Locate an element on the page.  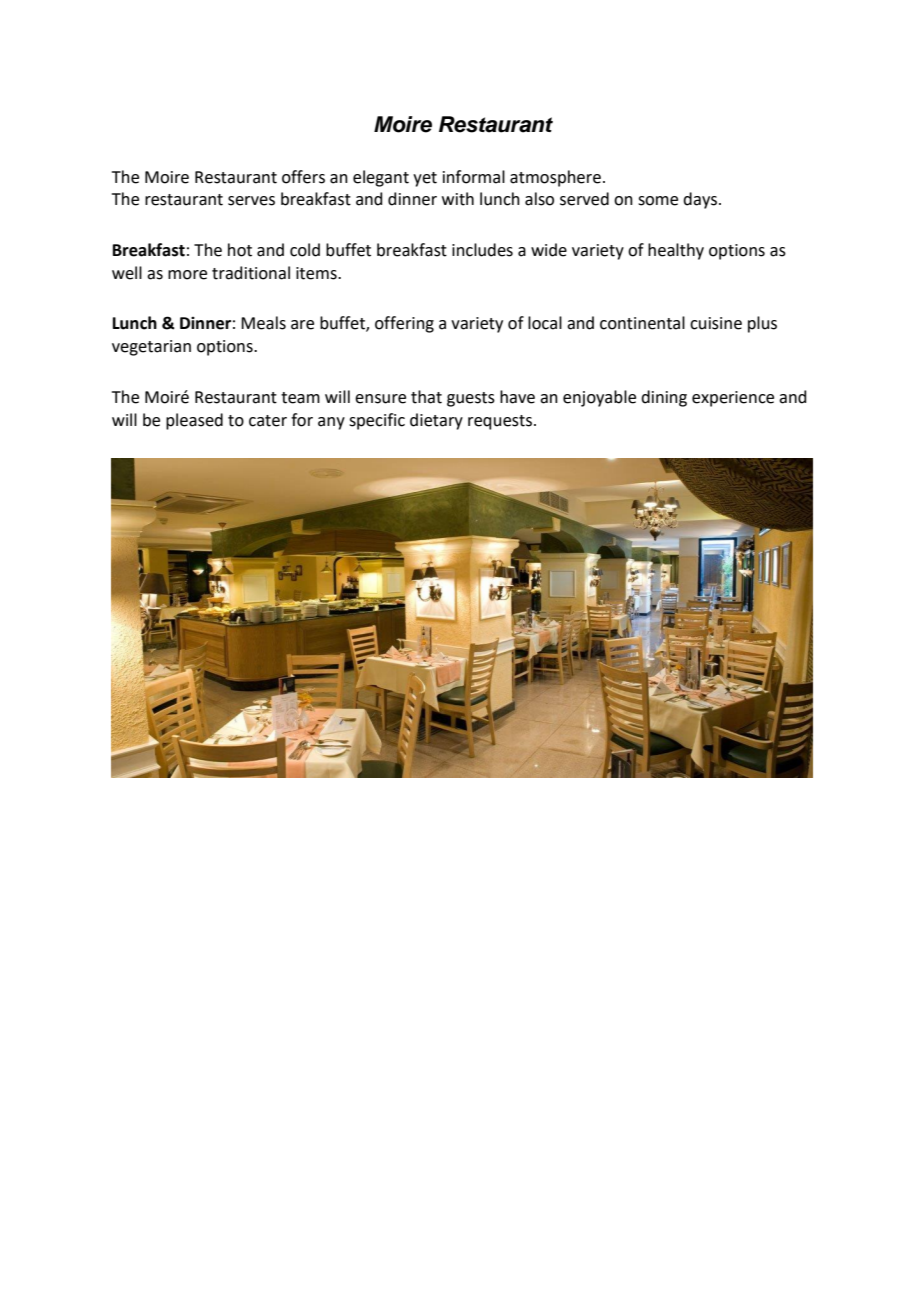
healthy is located at coordinates (676, 251).
